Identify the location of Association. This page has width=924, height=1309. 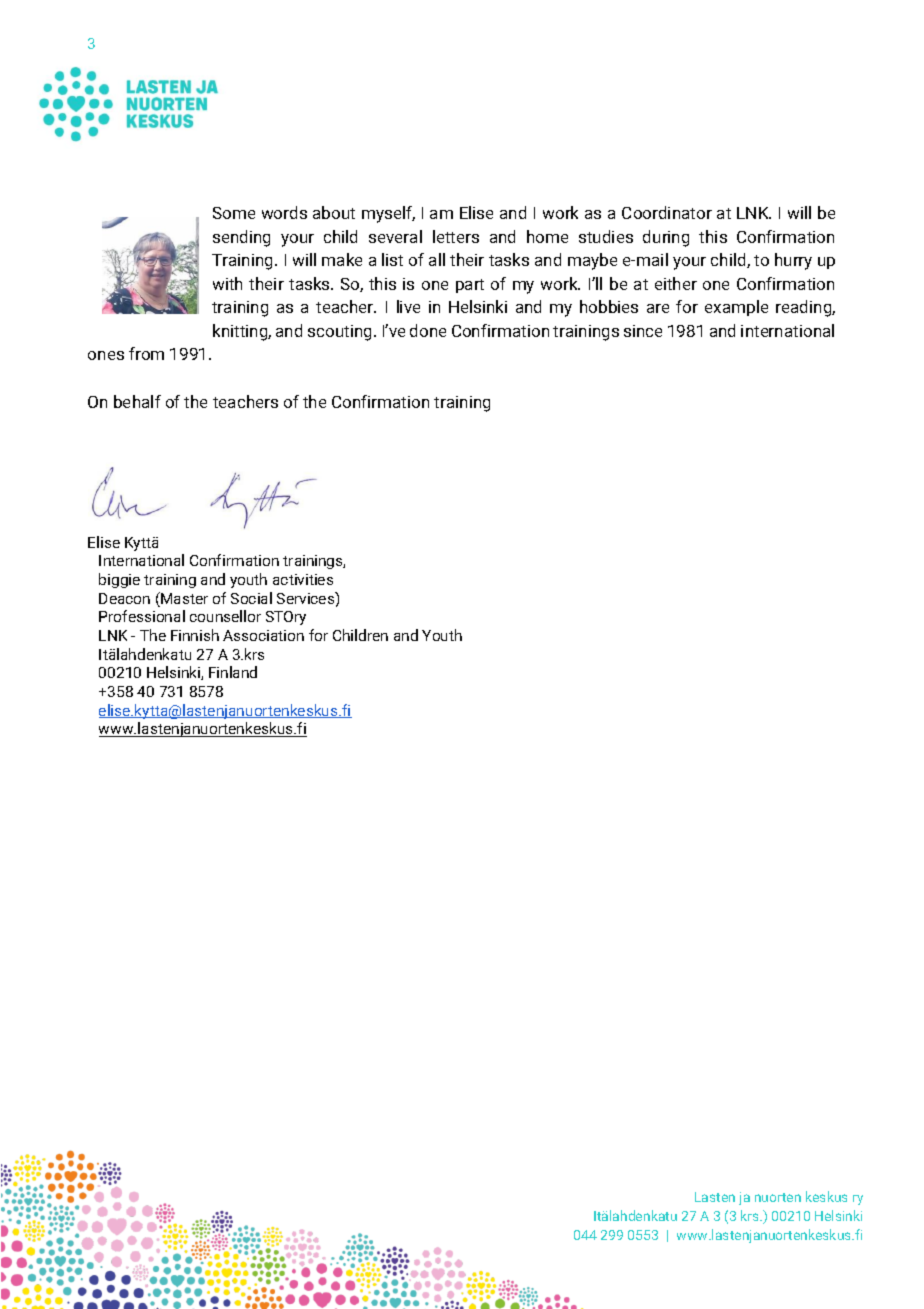
(263, 635).
